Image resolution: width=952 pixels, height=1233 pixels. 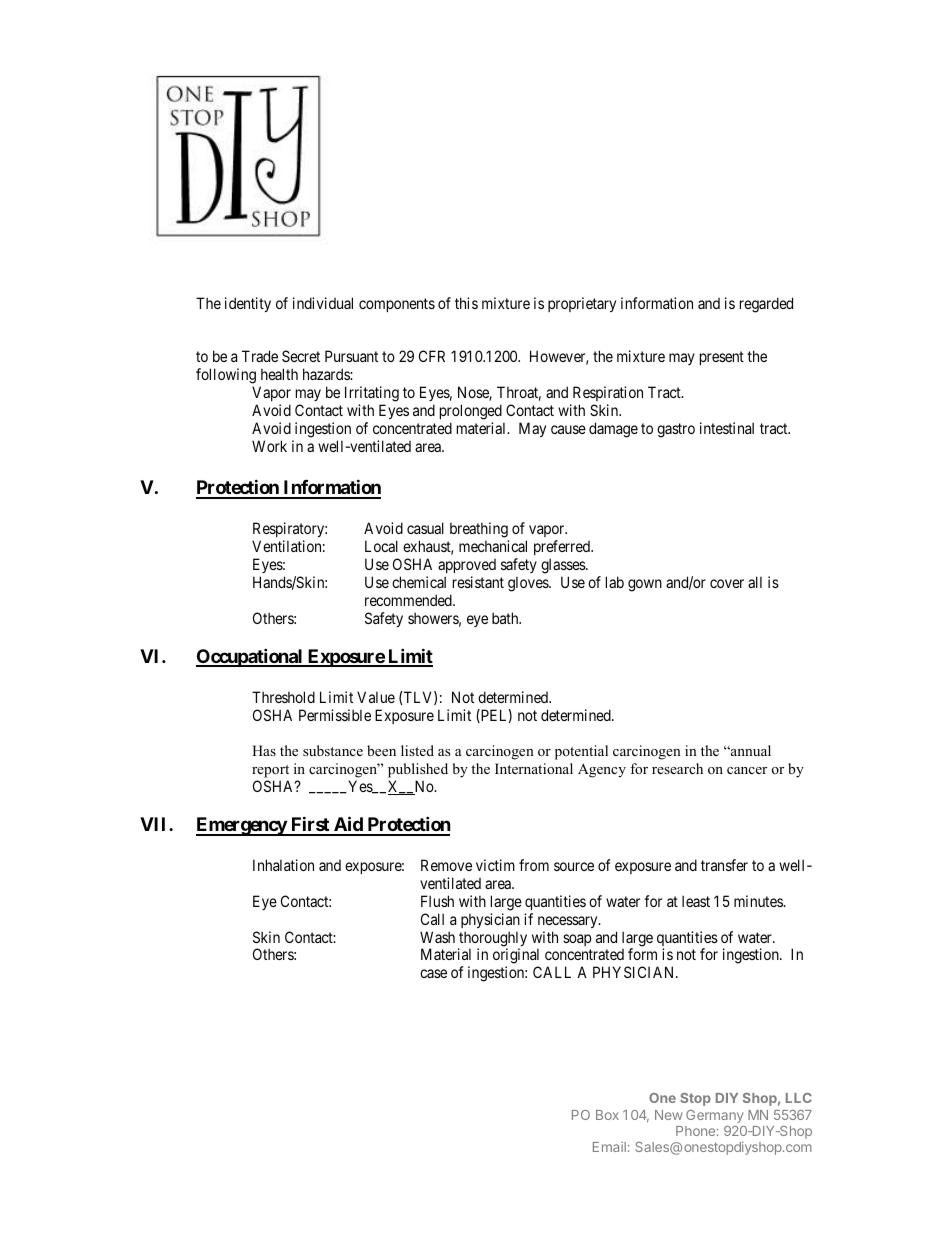 I want to click on Box, so click(x=607, y=1115).
